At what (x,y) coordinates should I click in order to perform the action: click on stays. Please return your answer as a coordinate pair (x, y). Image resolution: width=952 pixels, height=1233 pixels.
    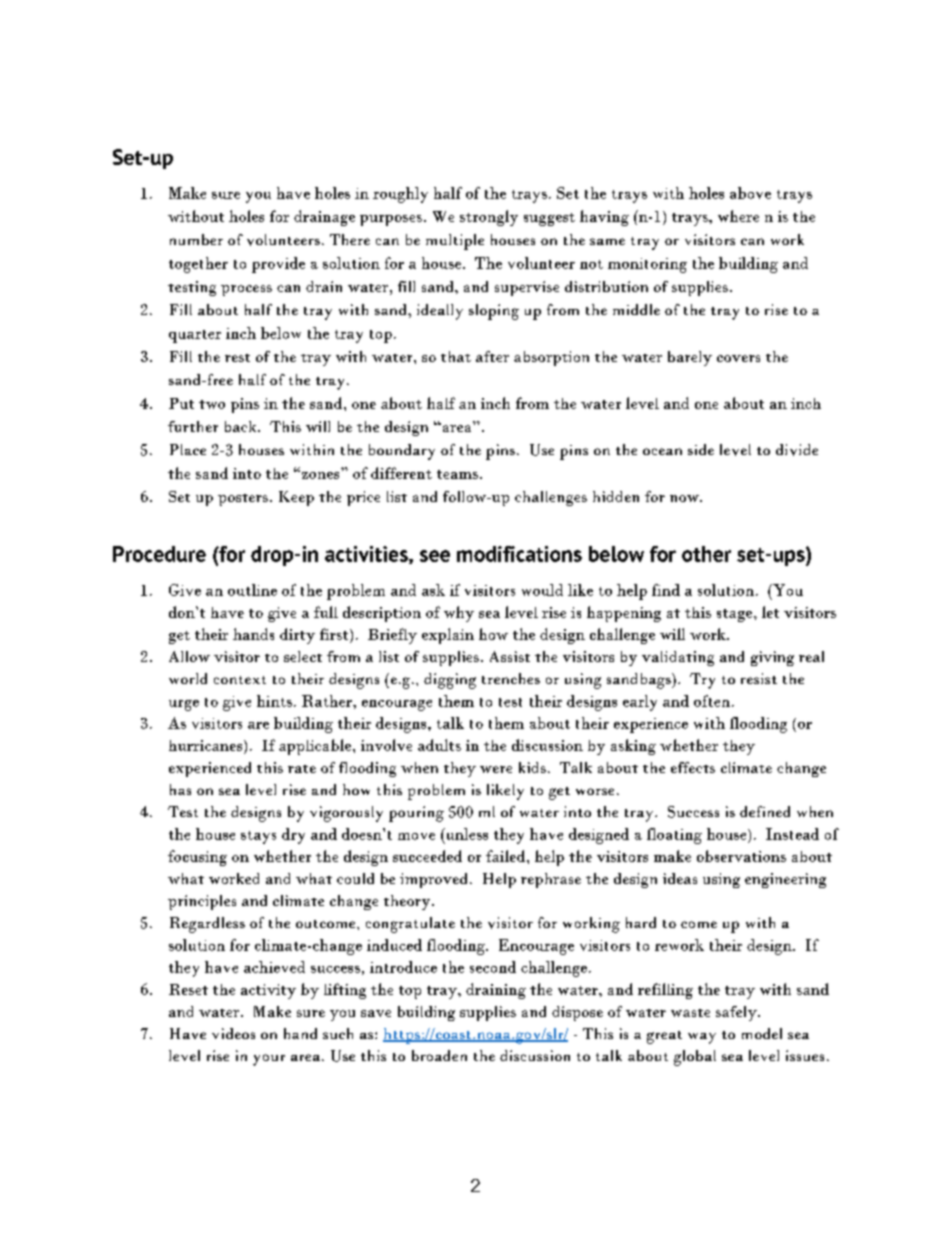
    Looking at the image, I should click on (258, 837).
